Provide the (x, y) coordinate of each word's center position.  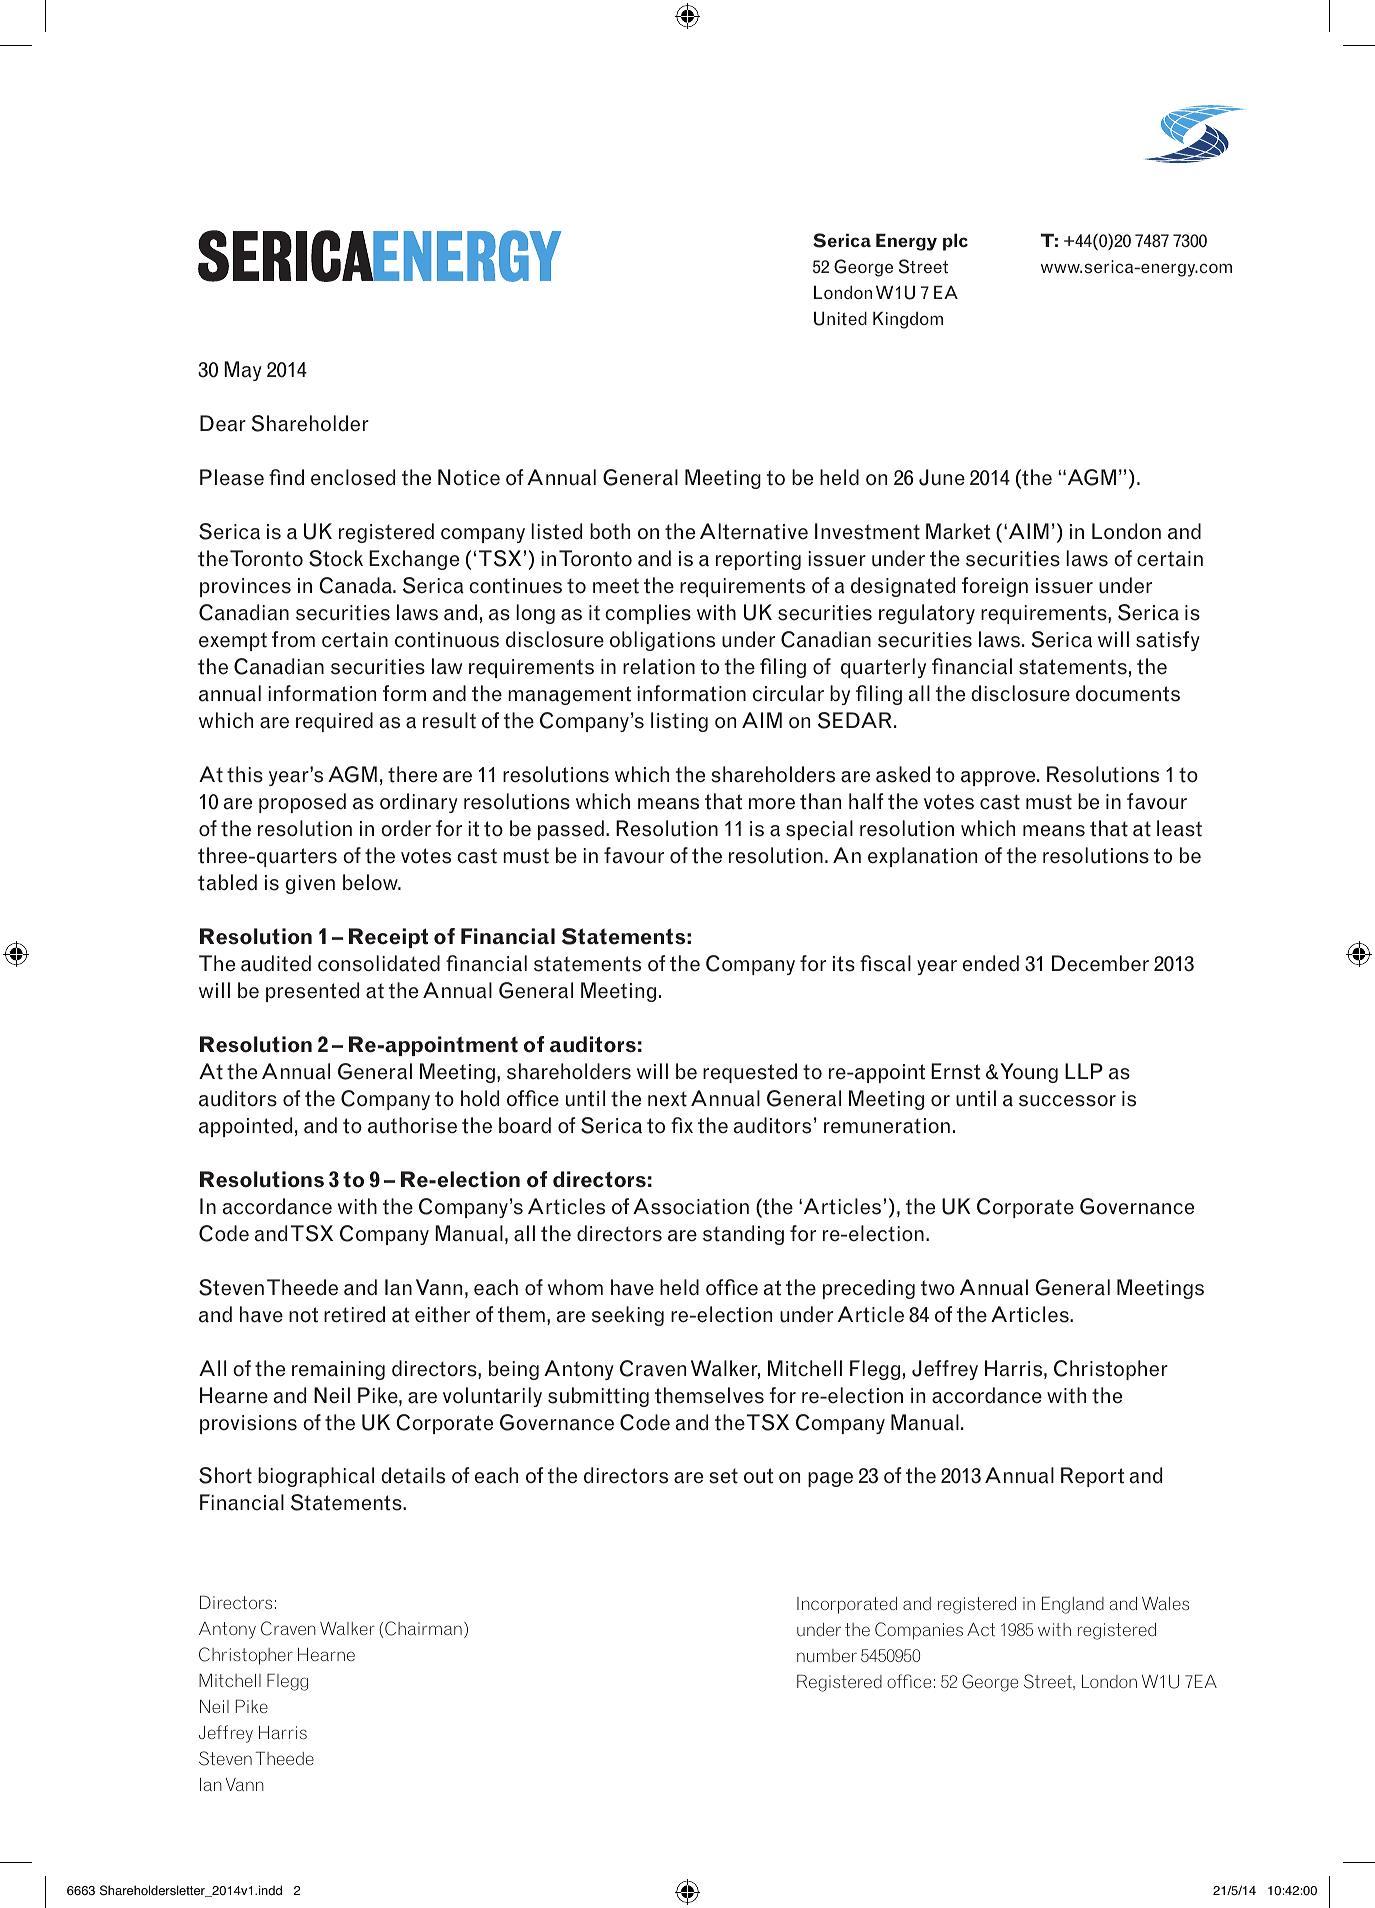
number (827, 1655)
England (1073, 1605)
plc (955, 242)
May (243, 371)
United (840, 318)
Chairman (423, 1628)
